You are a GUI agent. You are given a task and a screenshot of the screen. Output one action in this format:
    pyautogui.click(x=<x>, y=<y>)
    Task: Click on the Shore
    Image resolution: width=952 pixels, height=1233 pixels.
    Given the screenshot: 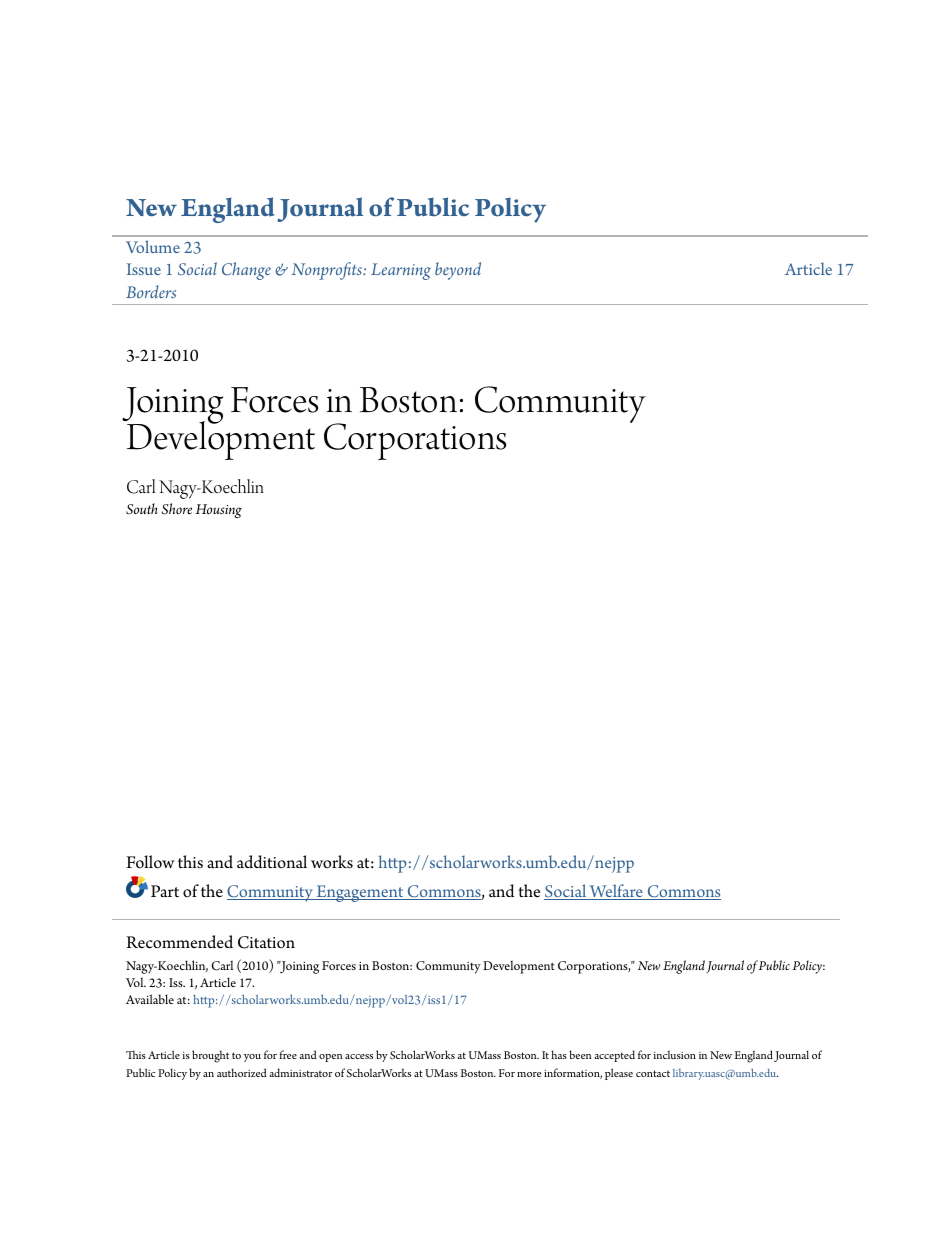 What is the action you would take?
    pyautogui.click(x=177, y=509)
